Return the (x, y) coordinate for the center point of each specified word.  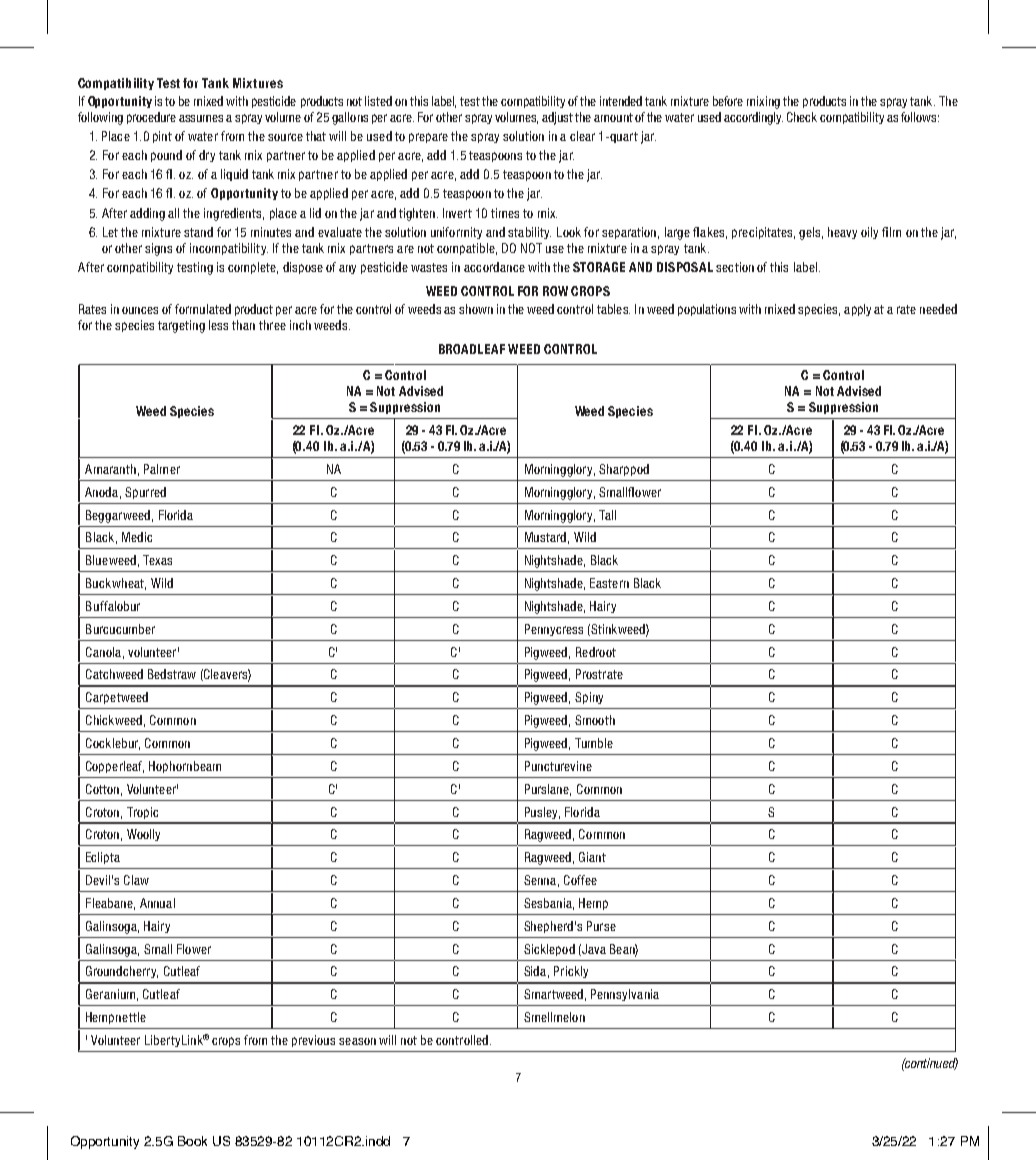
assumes (201, 118)
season (357, 1041)
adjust (557, 118)
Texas (157, 560)
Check (802, 117)
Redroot (596, 652)
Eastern (609, 583)
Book (192, 1141)
